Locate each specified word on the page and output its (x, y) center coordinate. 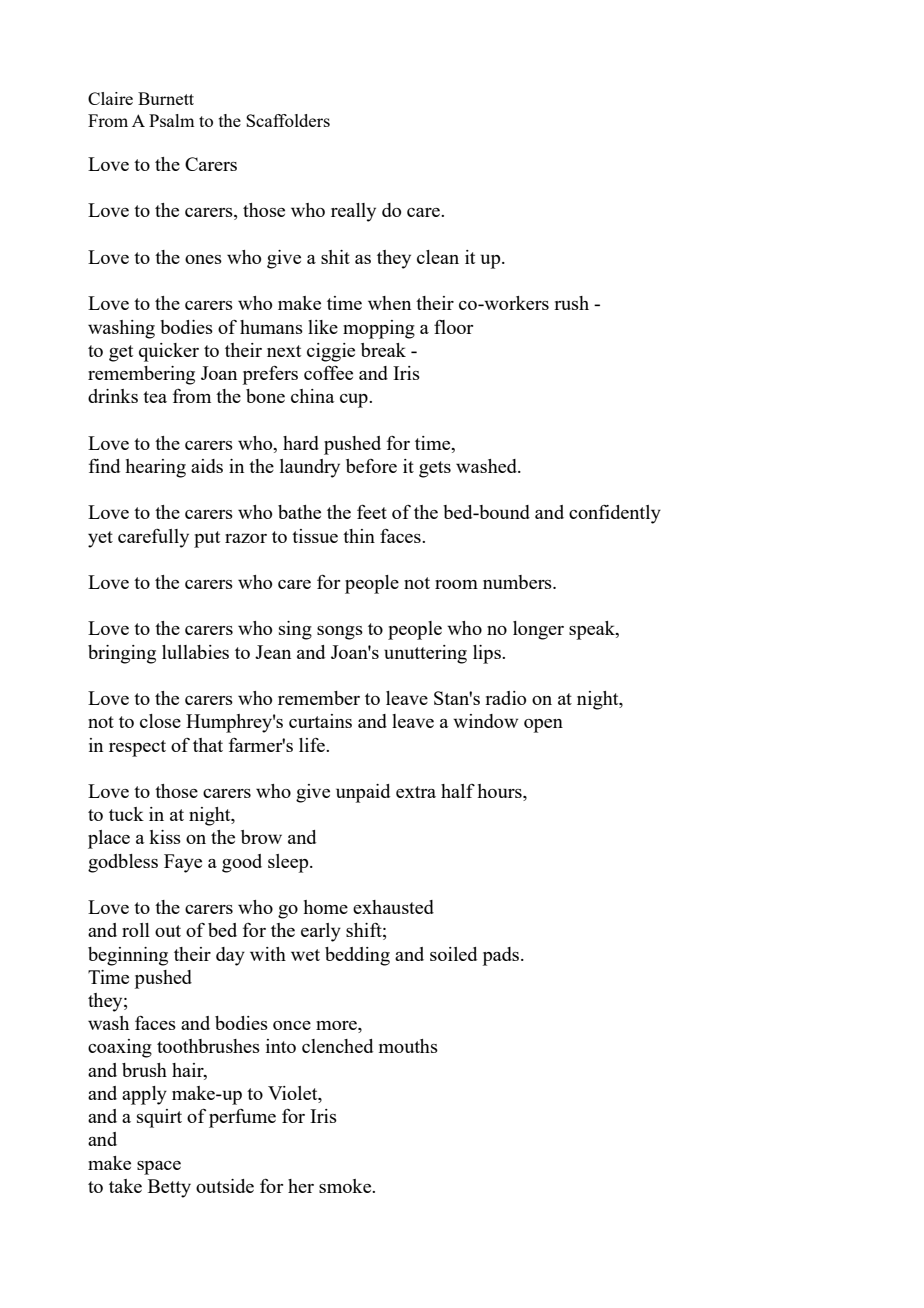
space (159, 1168)
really (353, 212)
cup (355, 400)
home (325, 907)
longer (538, 630)
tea (155, 397)
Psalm (171, 120)
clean (438, 257)
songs (340, 633)
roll (136, 930)
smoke (346, 1186)
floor (453, 327)
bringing (122, 654)
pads (501, 956)
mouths (408, 1046)
